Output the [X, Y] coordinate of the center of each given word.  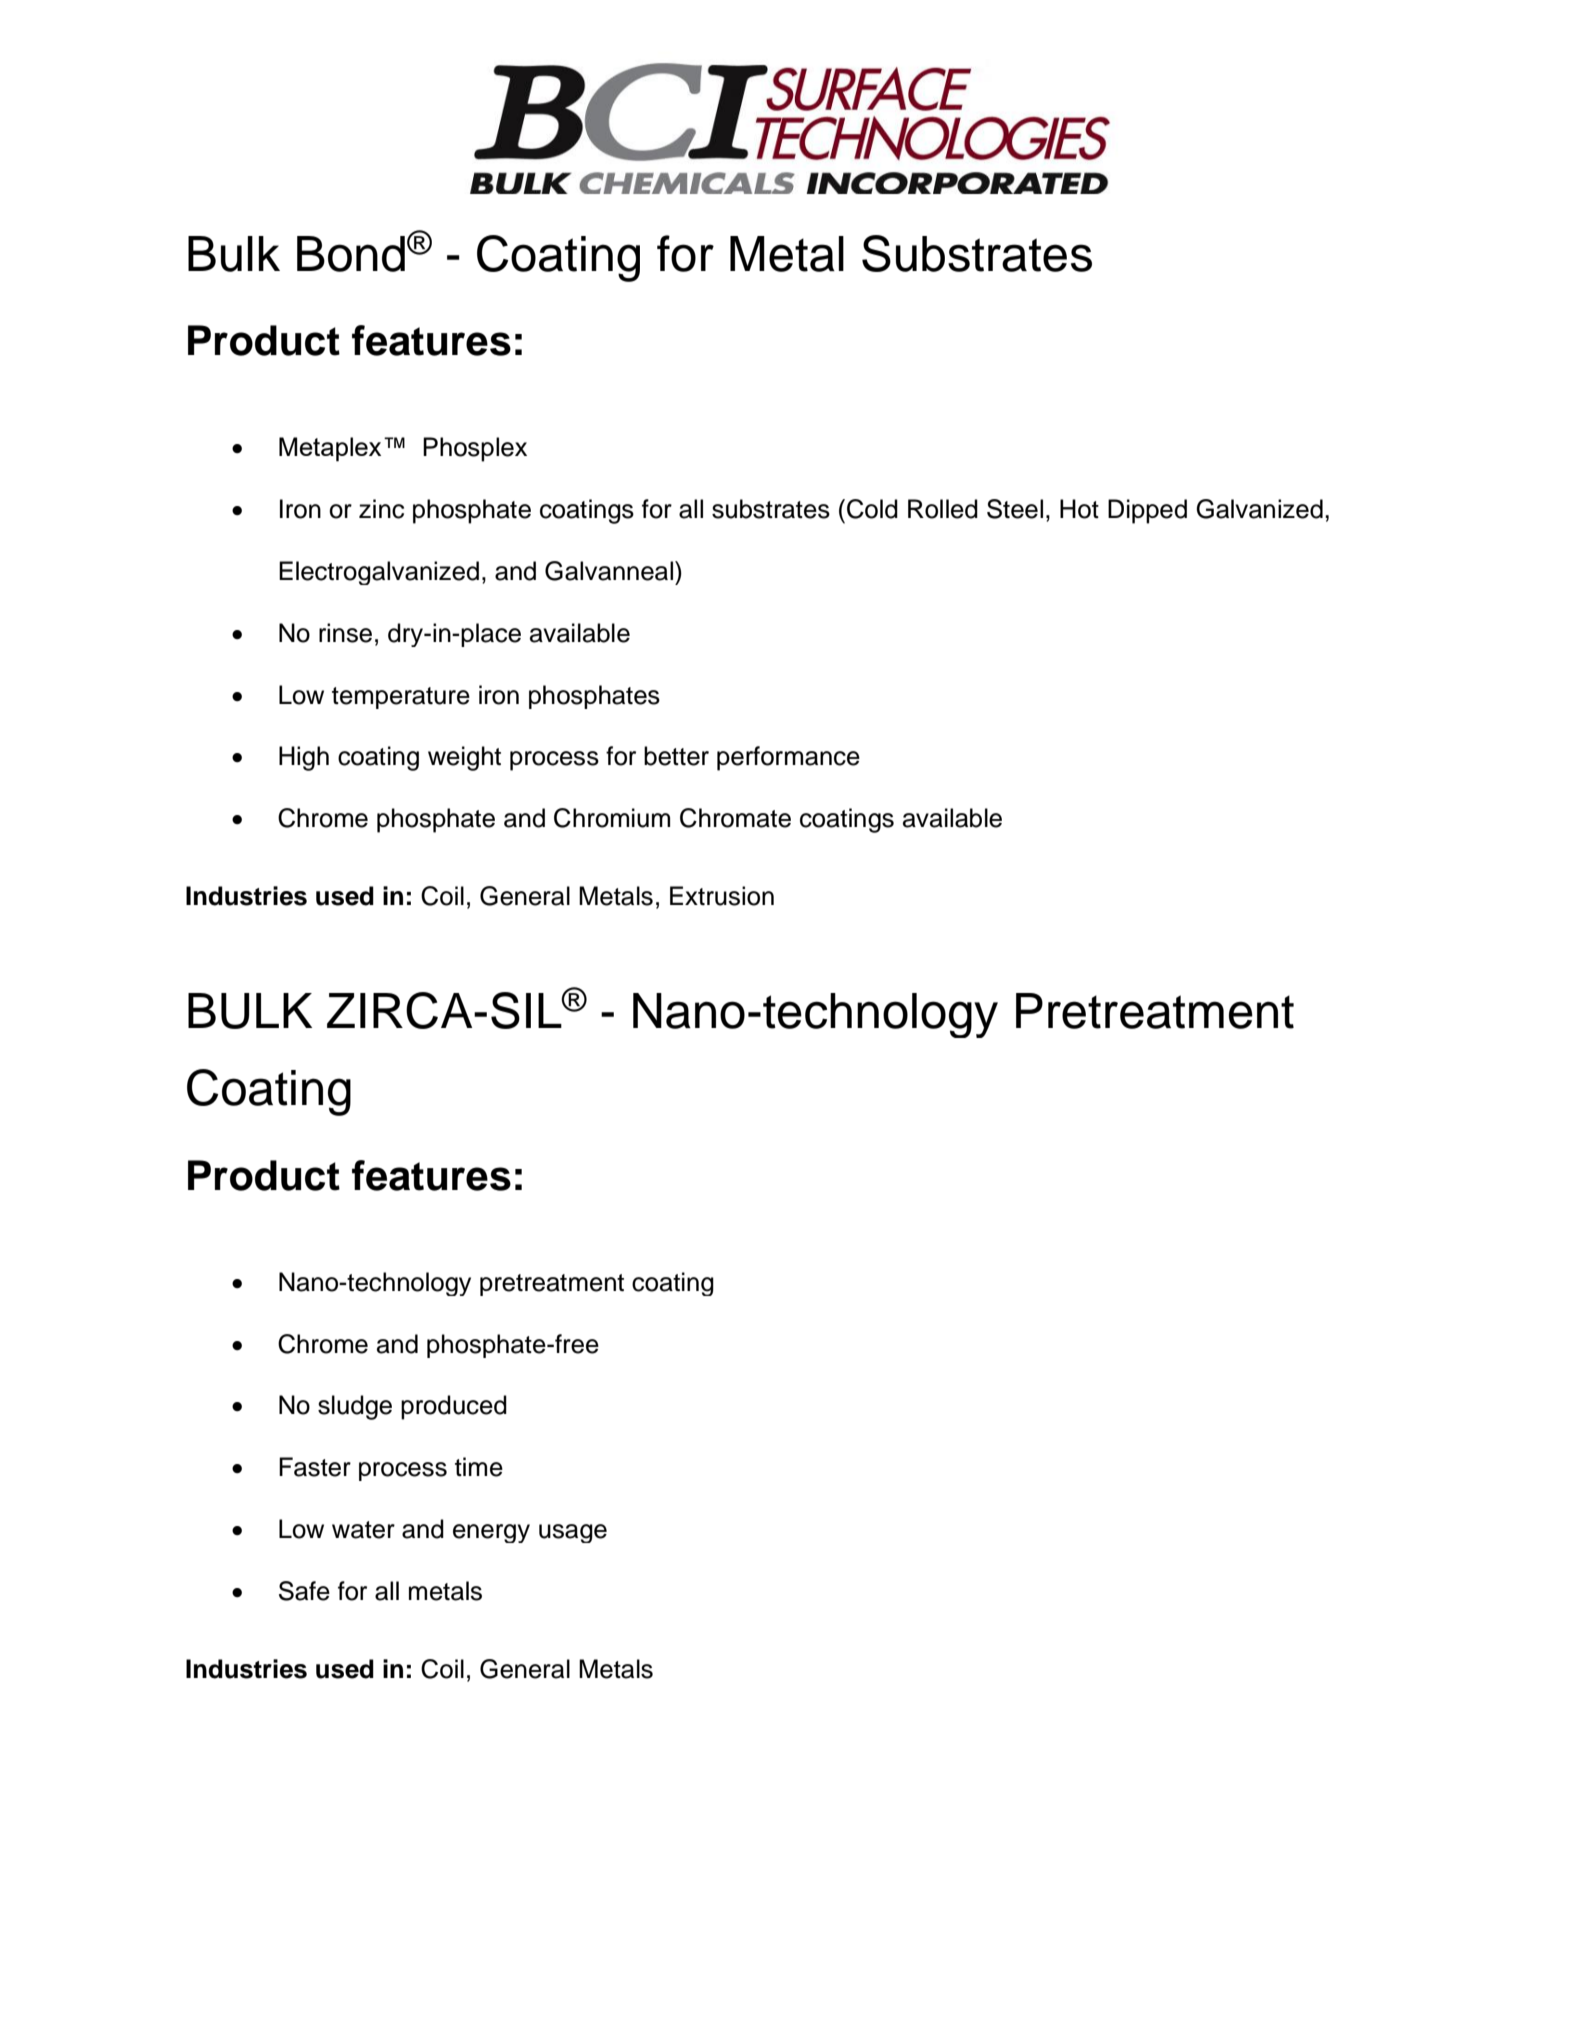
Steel [1015, 509]
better [676, 756]
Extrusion [722, 896]
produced [454, 1407]
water [363, 1530]
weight [464, 758]
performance [788, 758]
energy [491, 1533]
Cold [872, 509]
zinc [381, 509]
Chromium [612, 818]
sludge [355, 1407]
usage [573, 1533]
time [479, 1467]
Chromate [735, 818]
